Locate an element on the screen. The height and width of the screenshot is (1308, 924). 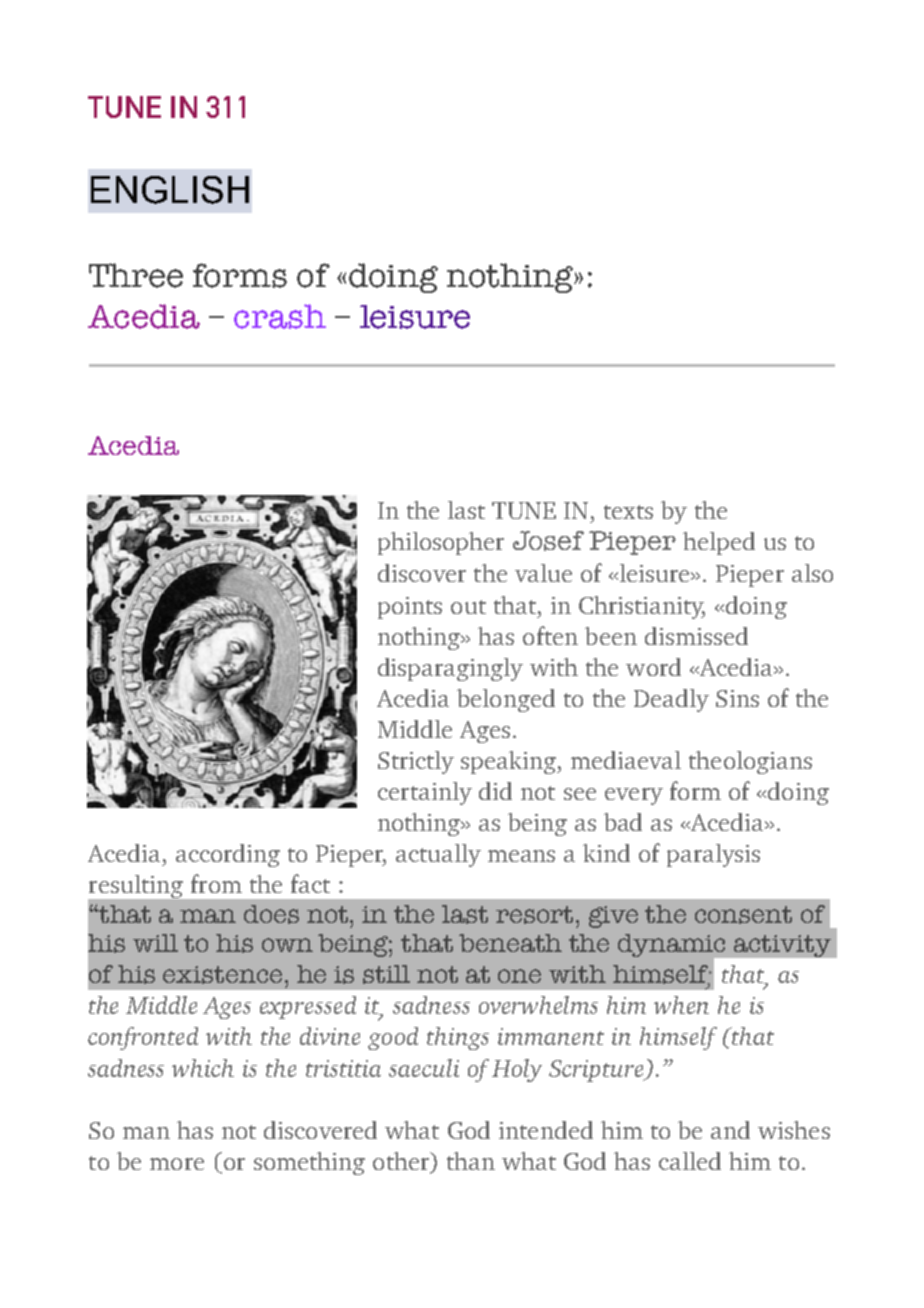
more is located at coordinates (177, 1164).
